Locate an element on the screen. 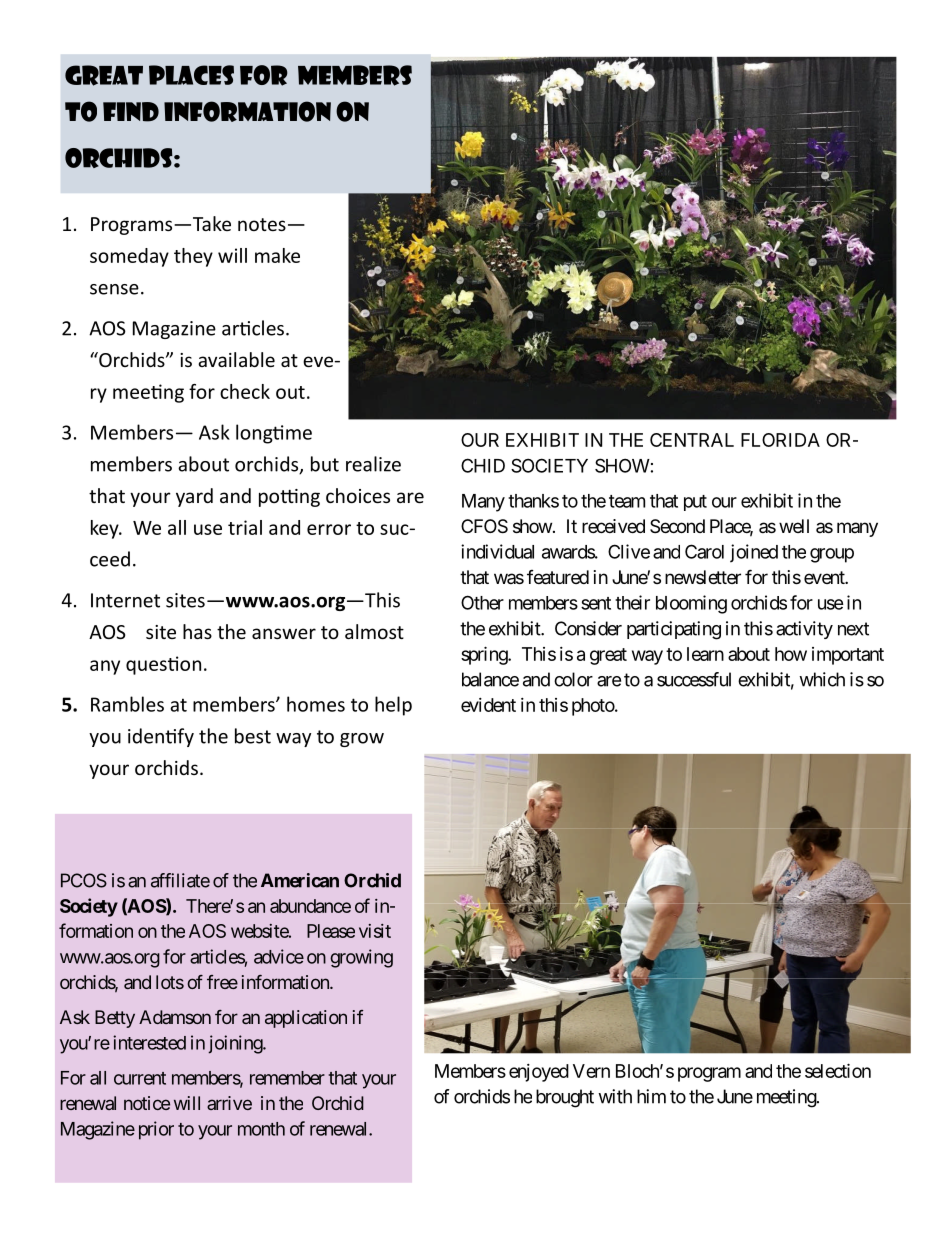  which is located at coordinates (822, 679).
